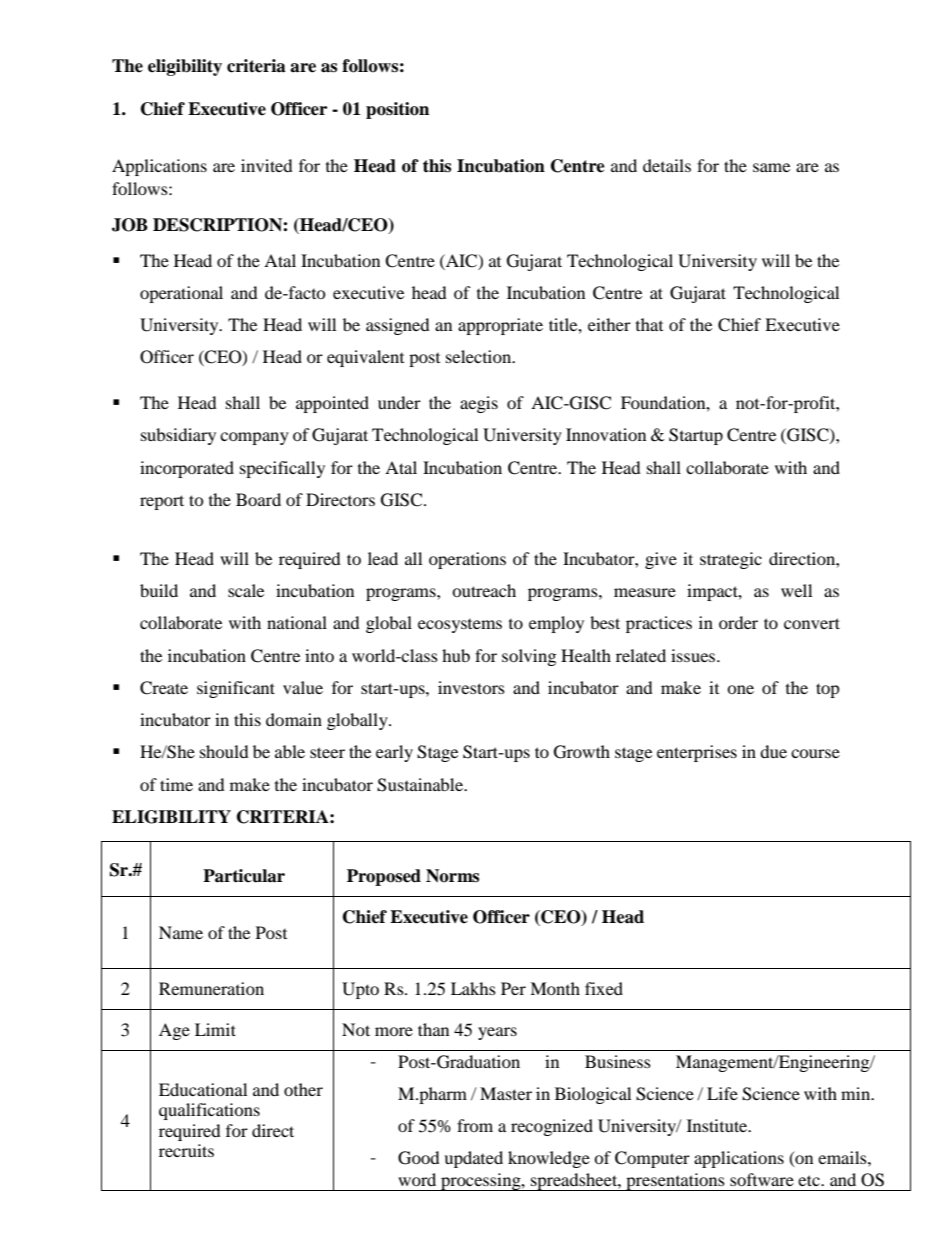 The width and height of the page is (952, 1233). What do you see at coordinates (176, 784) in the page?
I see `time` at bounding box center [176, 784].
